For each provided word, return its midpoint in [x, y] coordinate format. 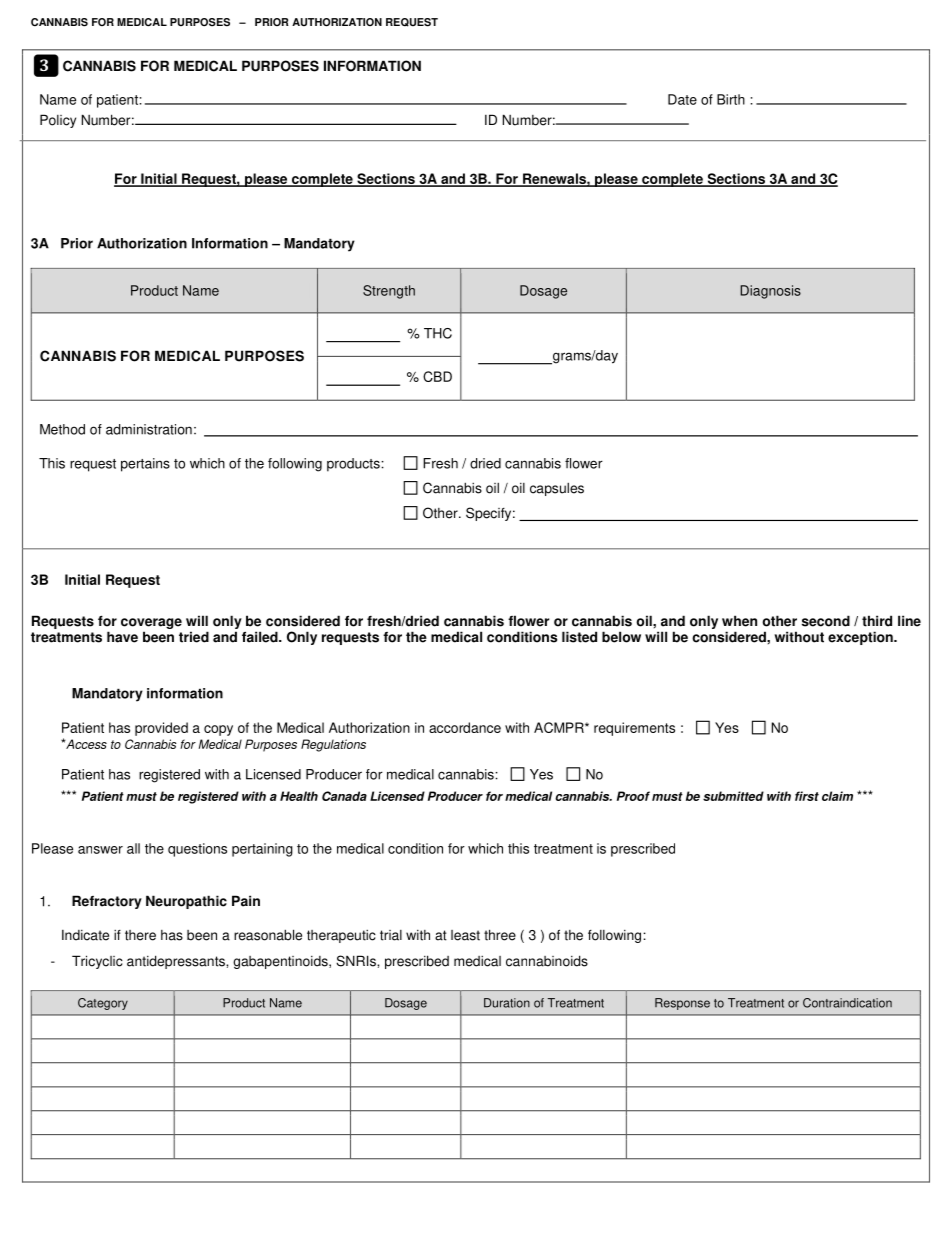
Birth [731, 99]
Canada [344, 796]
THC [438, 333]
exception [861, 638]
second [826, 621]
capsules [557, 489]
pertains [145, 465]
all [133, 848]
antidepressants [177, 962]
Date [682, 99]
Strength [389, 292]
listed [579, 637]
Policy [58, 121]
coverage [151, 625]
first [807, 796]
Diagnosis [770, 292]
